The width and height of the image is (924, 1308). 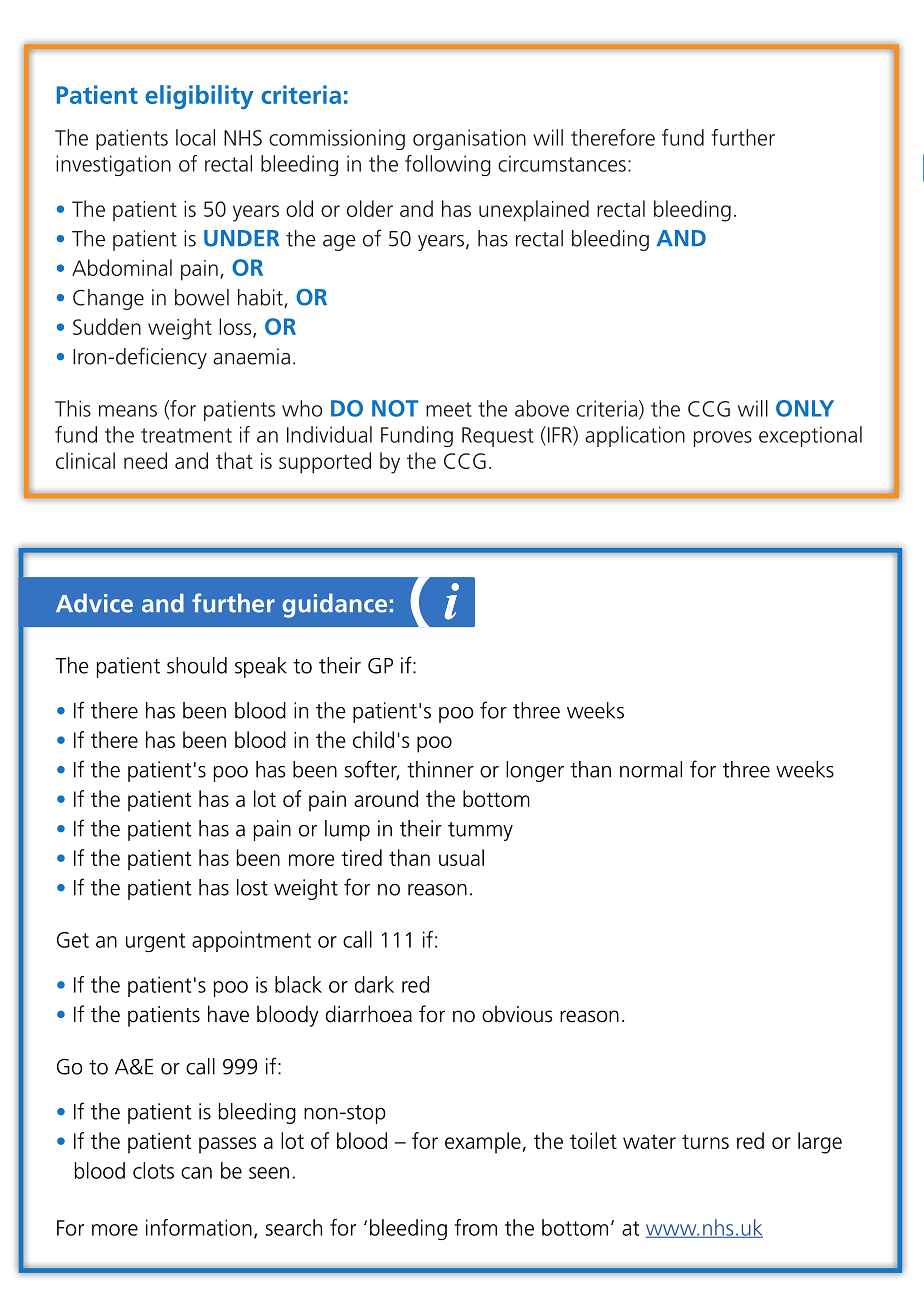 What do you see at coordinates (155, 942) in the image?
I see `urgent` at bounding box center [155, 942].
